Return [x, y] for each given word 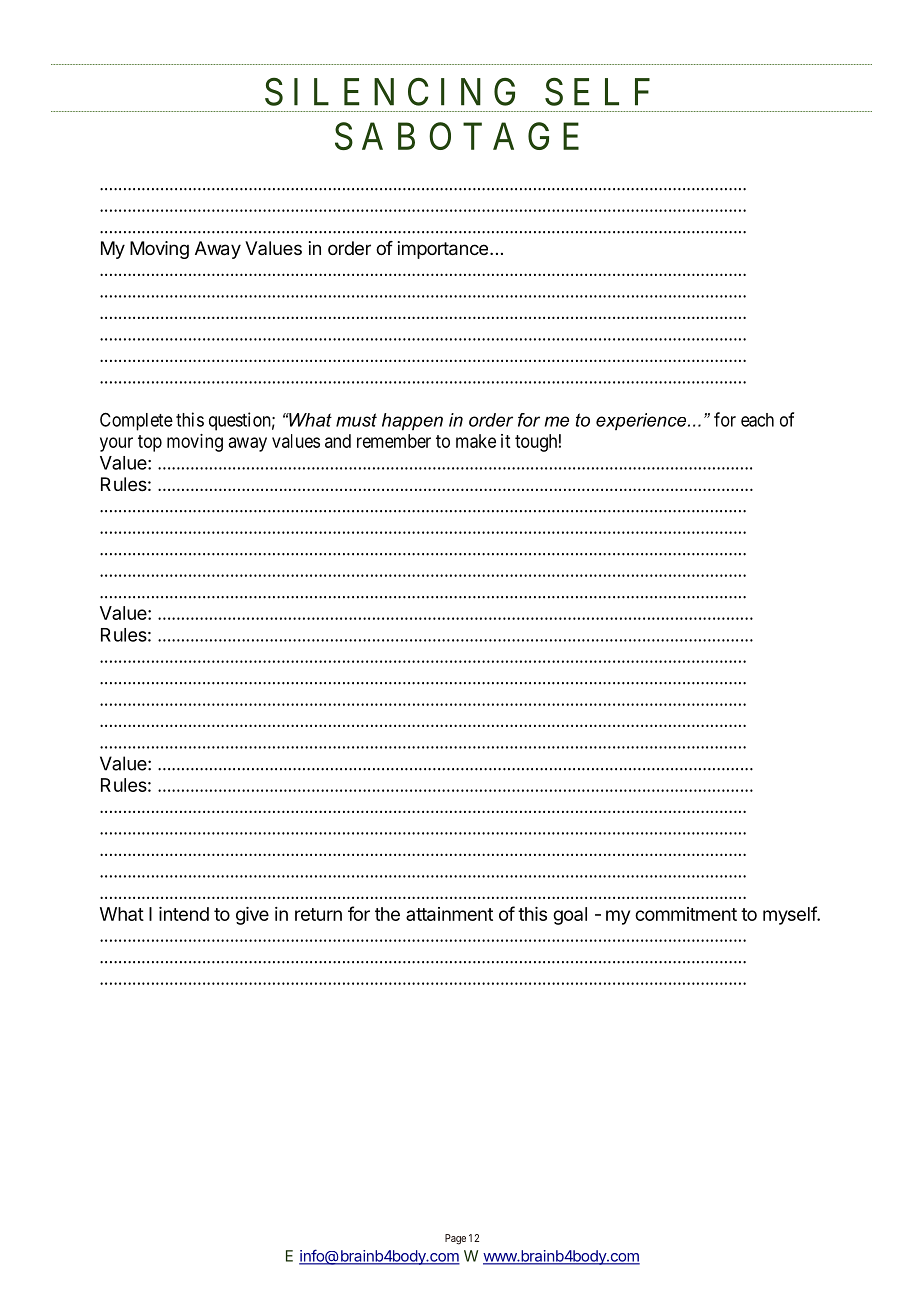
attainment [449, 914]
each [757, 420]
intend [184, 914]
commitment [686, 914]
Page [455, 1239]
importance [443, 250]
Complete [136, 421]
